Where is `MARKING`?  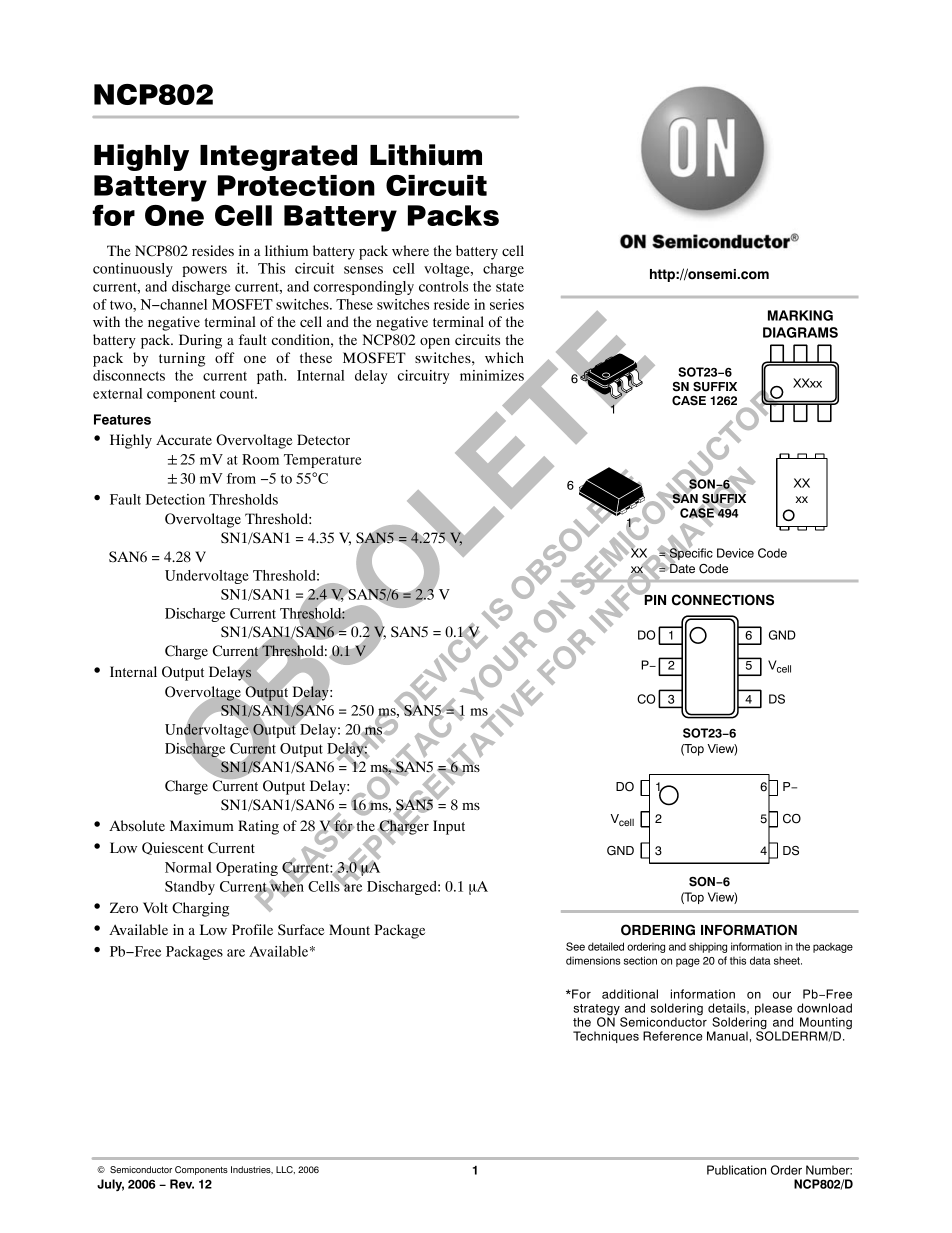
MARKING is located at coordinates (800, 315).
